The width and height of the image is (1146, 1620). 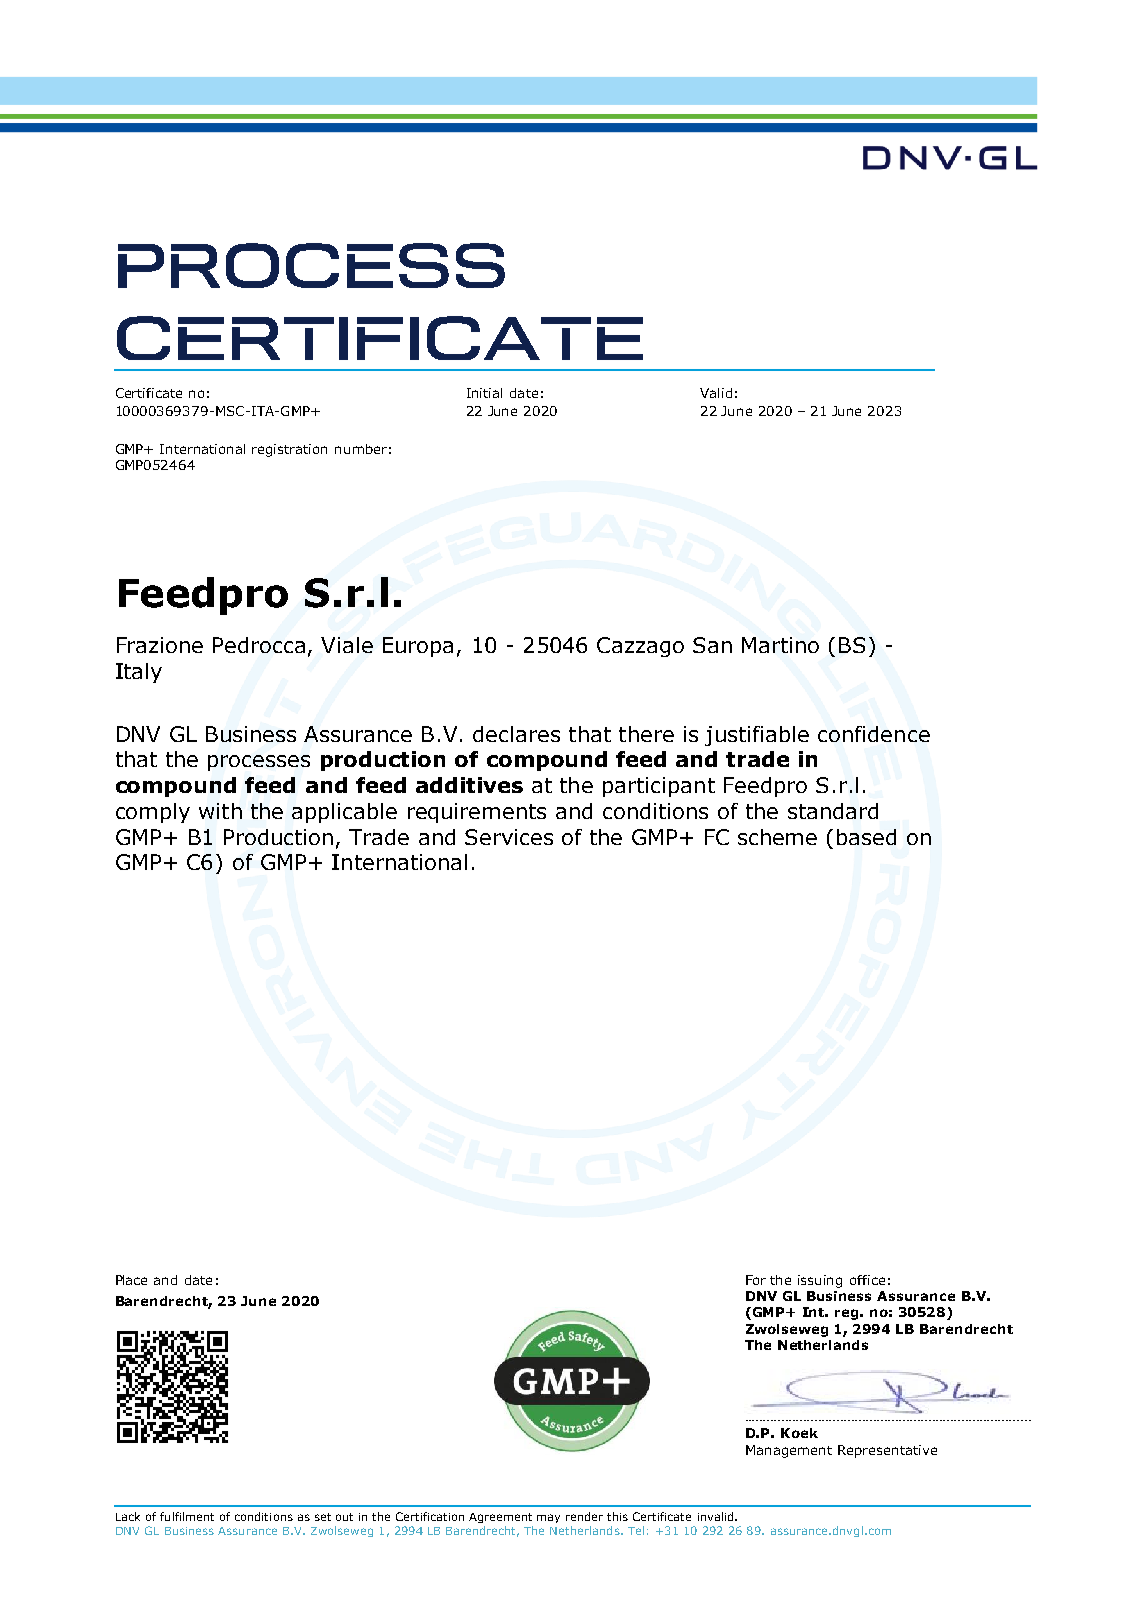 I want to click on San, so click(x=712, y=645).
